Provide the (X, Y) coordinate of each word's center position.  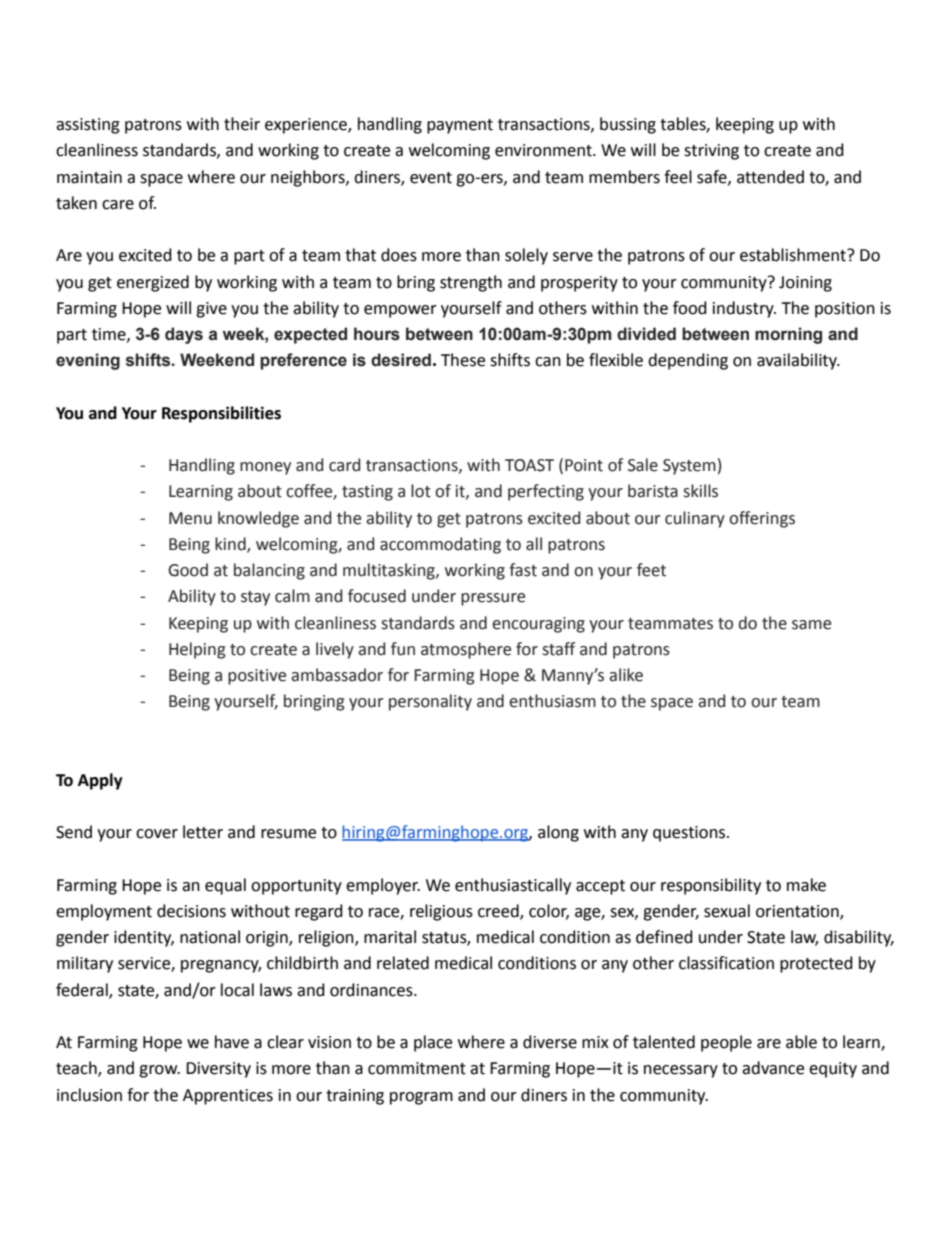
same (811, 625)
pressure (493, 599)
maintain (89, 177)
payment (460, 126)
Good (188, 570)
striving (711, 152)
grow (159, 1071)
